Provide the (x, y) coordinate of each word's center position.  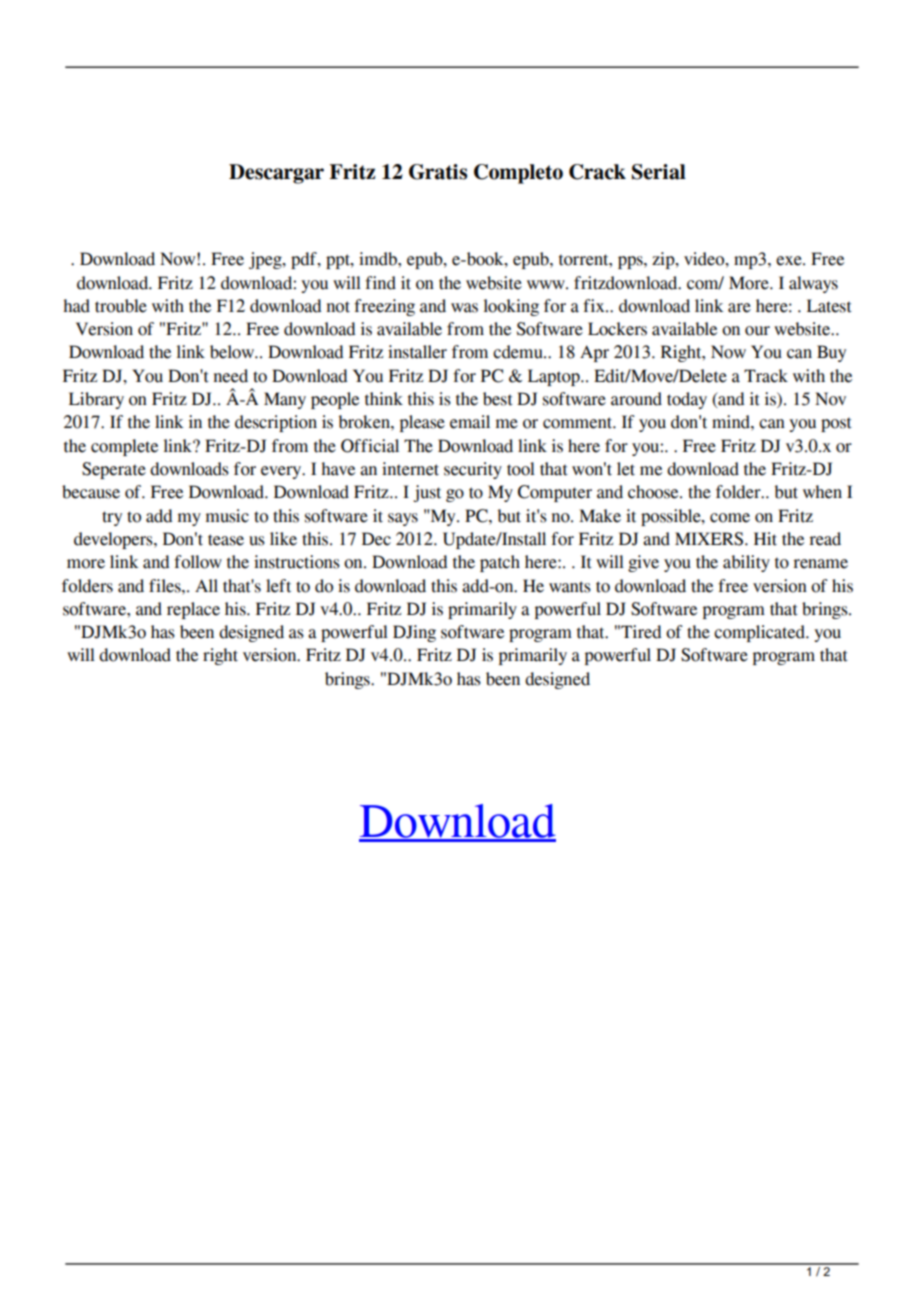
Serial (659, 172)
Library (96, 400)
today (687, 400)
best (498, 399)
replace (193, 610)
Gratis (438, 172)
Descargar (276, 174)
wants (570, 587)
